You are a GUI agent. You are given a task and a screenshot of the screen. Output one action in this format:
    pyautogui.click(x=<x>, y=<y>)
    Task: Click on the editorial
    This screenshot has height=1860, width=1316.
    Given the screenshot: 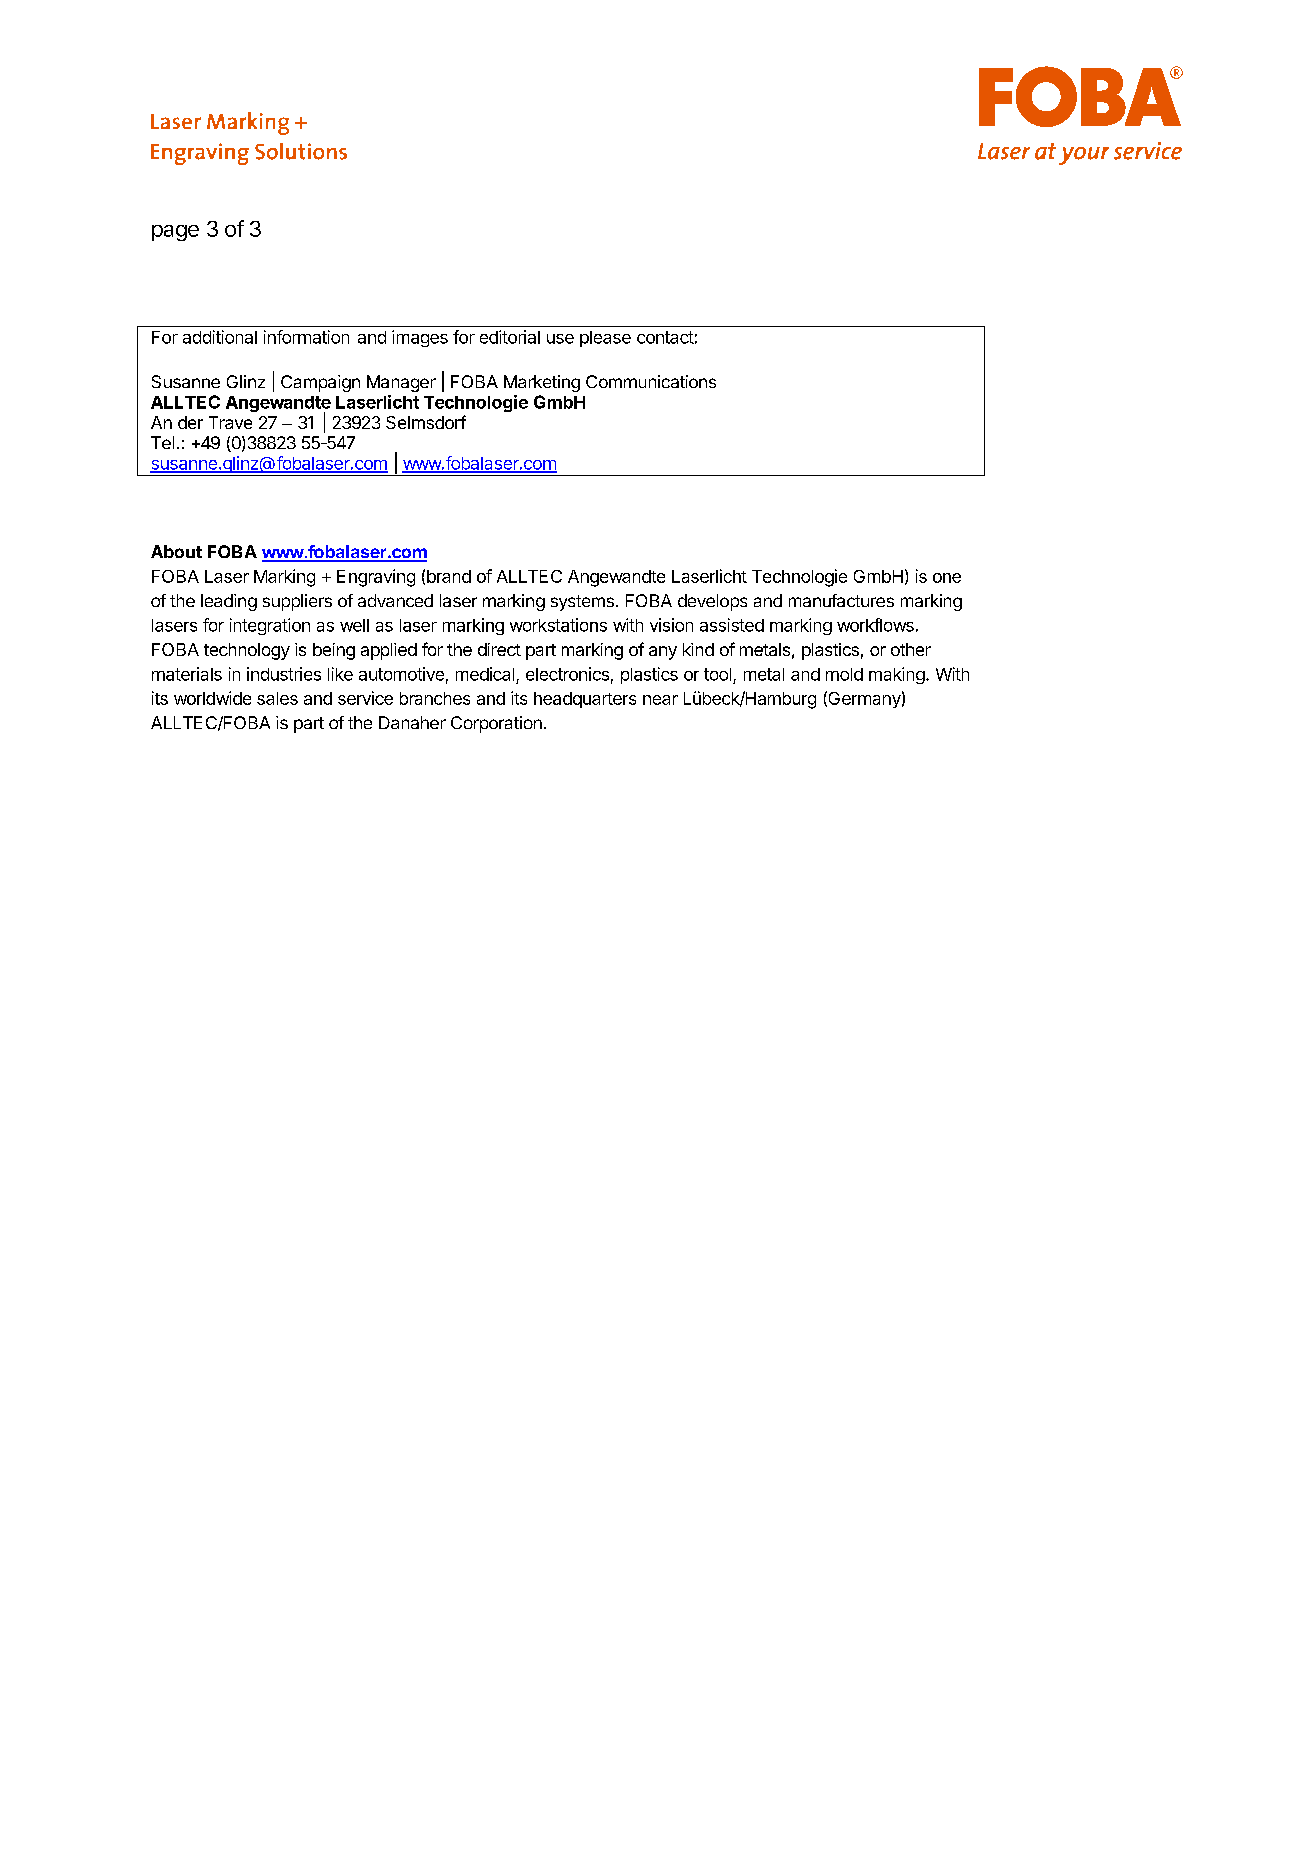 What is the action you would take?
    pyautogui.click(x=510, y=337)
